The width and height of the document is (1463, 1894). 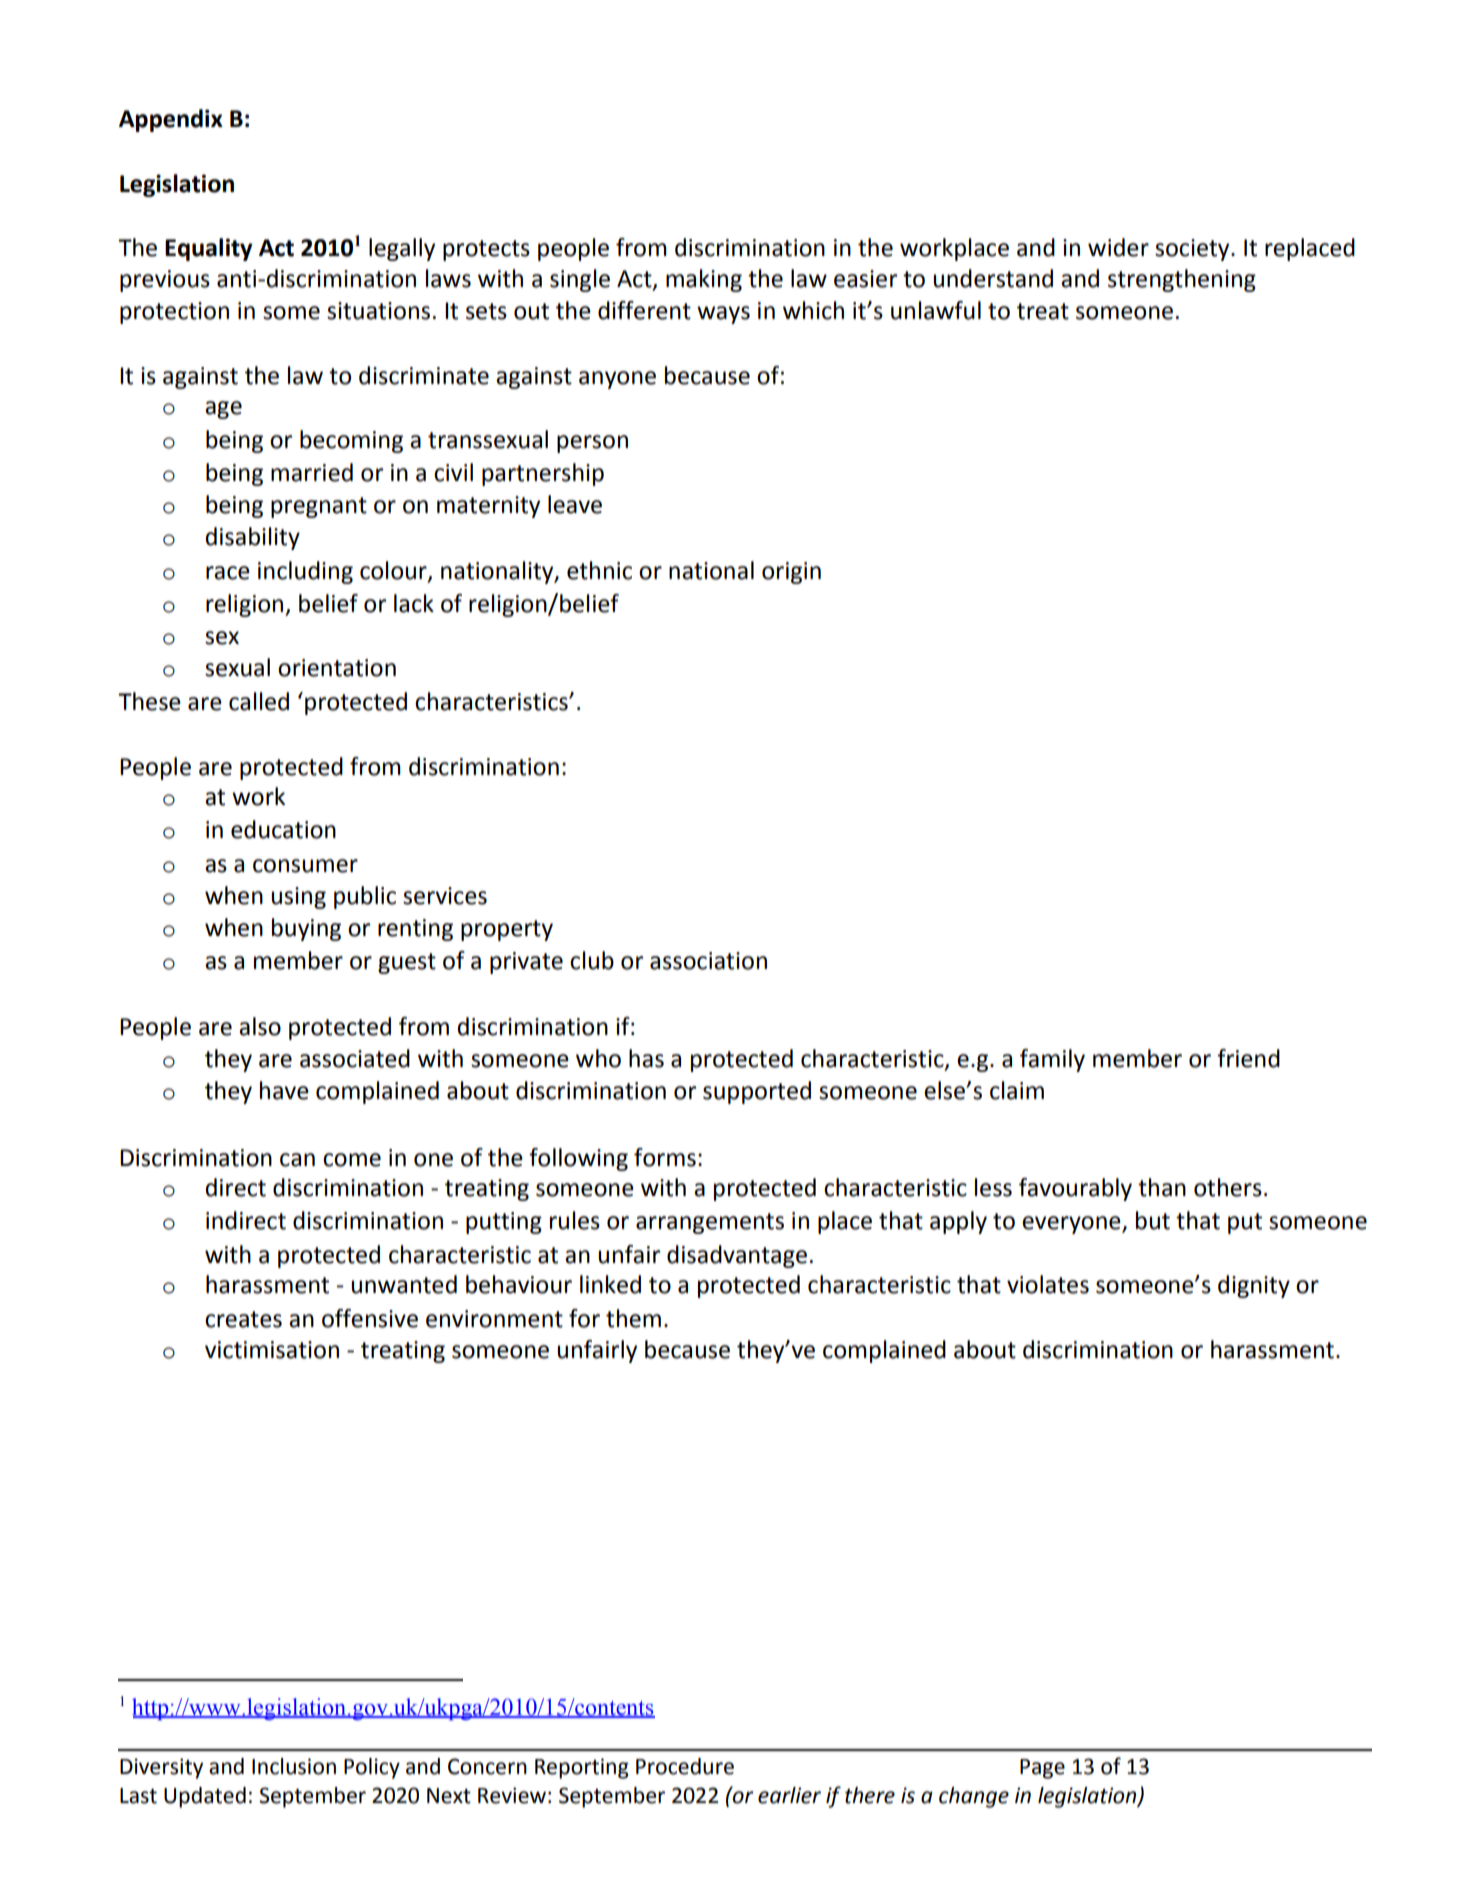 I want to click on Inclusion, so click(x=294, y=1766).
